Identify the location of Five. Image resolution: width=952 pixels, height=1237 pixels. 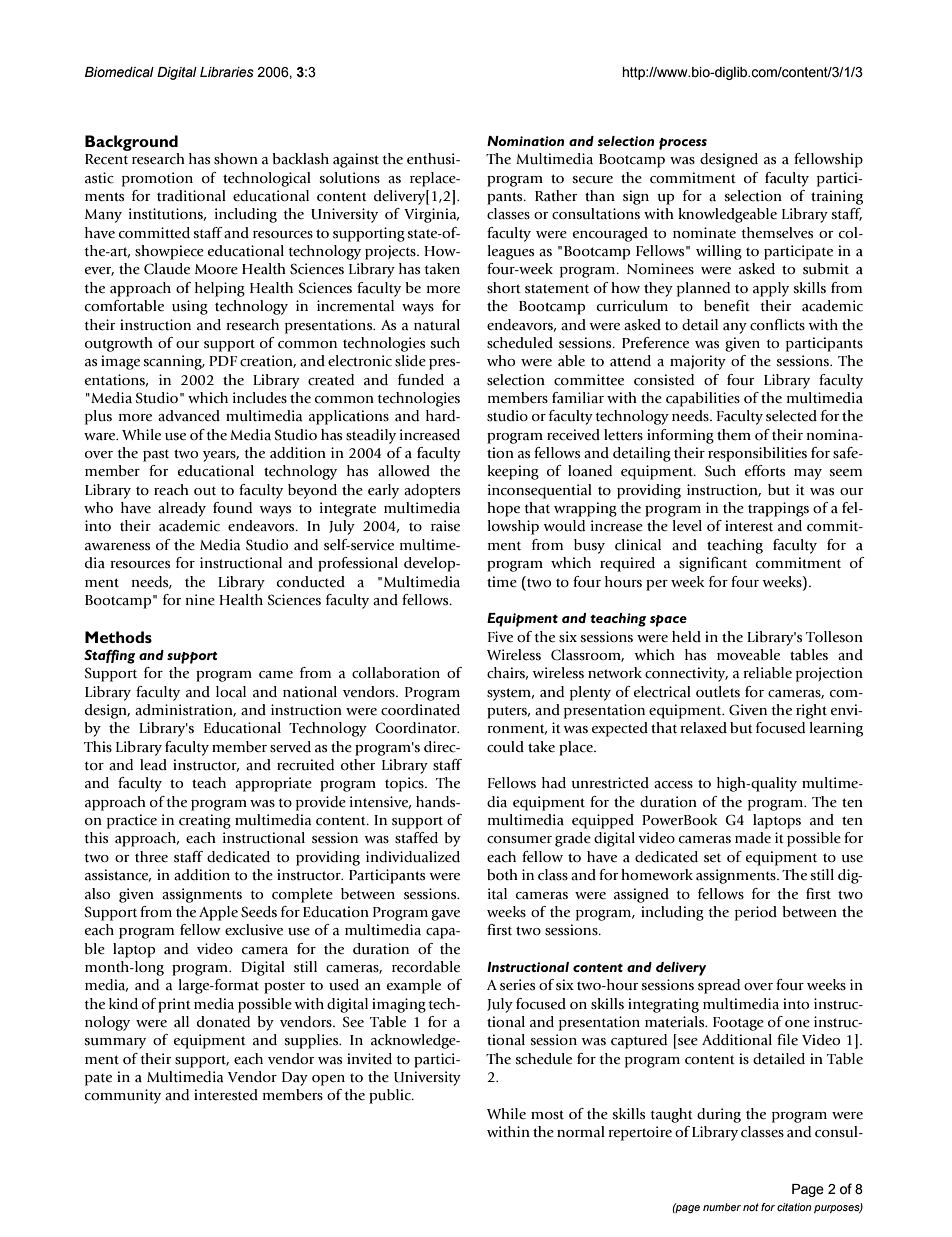
(500, 637).
